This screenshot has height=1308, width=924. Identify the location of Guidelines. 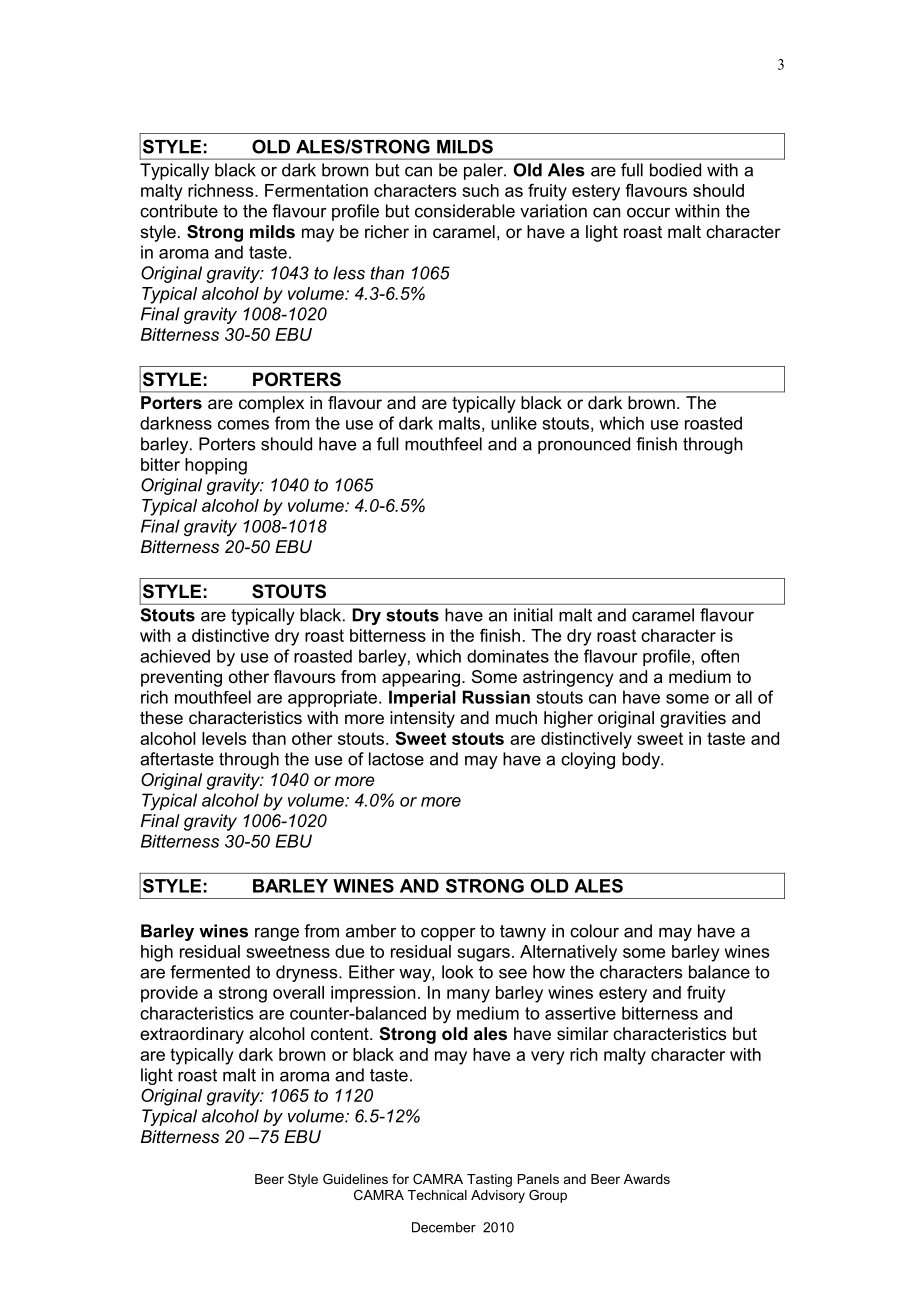
(355, 1179).
